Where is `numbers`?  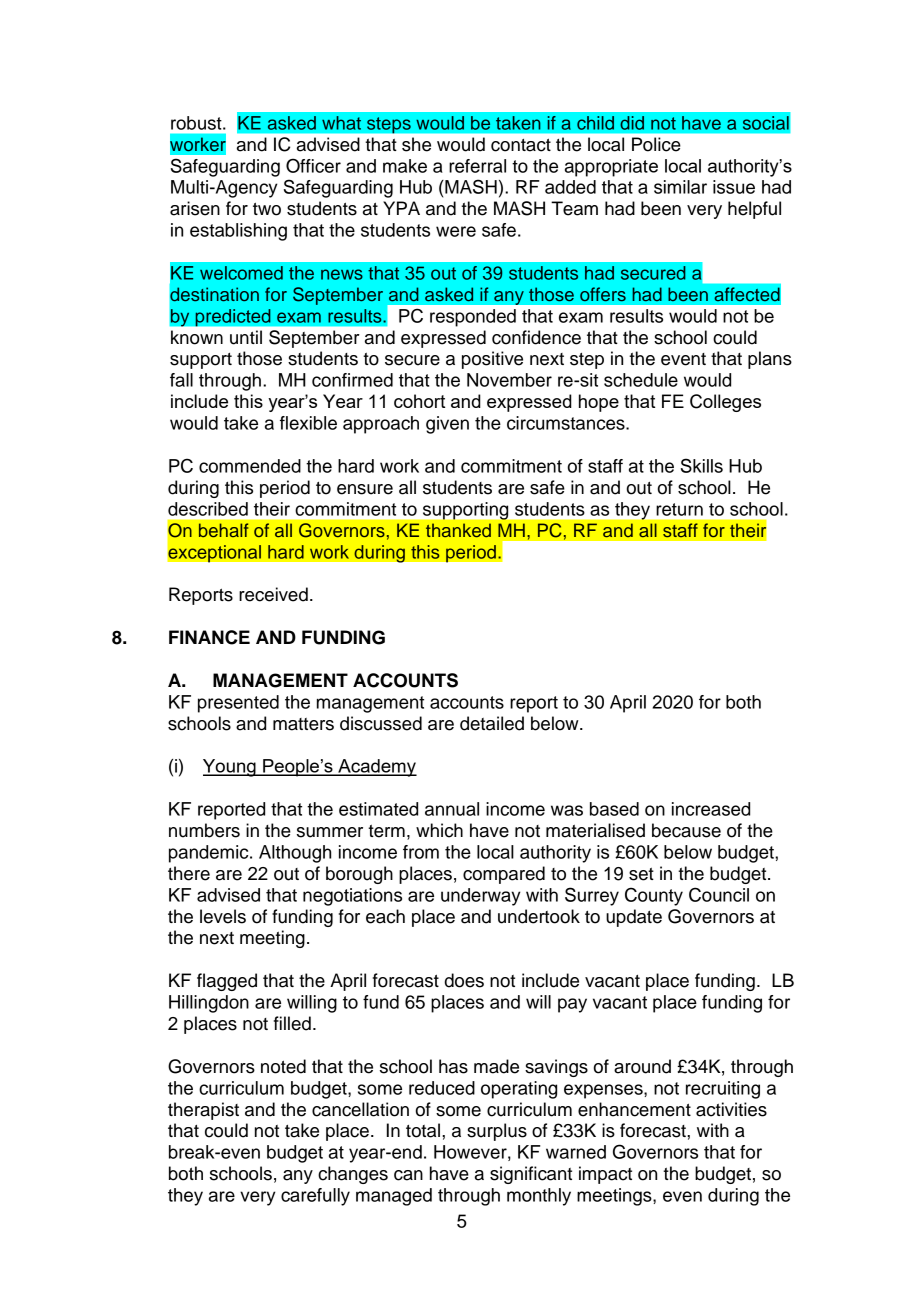
numbers is located at coordinates (204, 830).
